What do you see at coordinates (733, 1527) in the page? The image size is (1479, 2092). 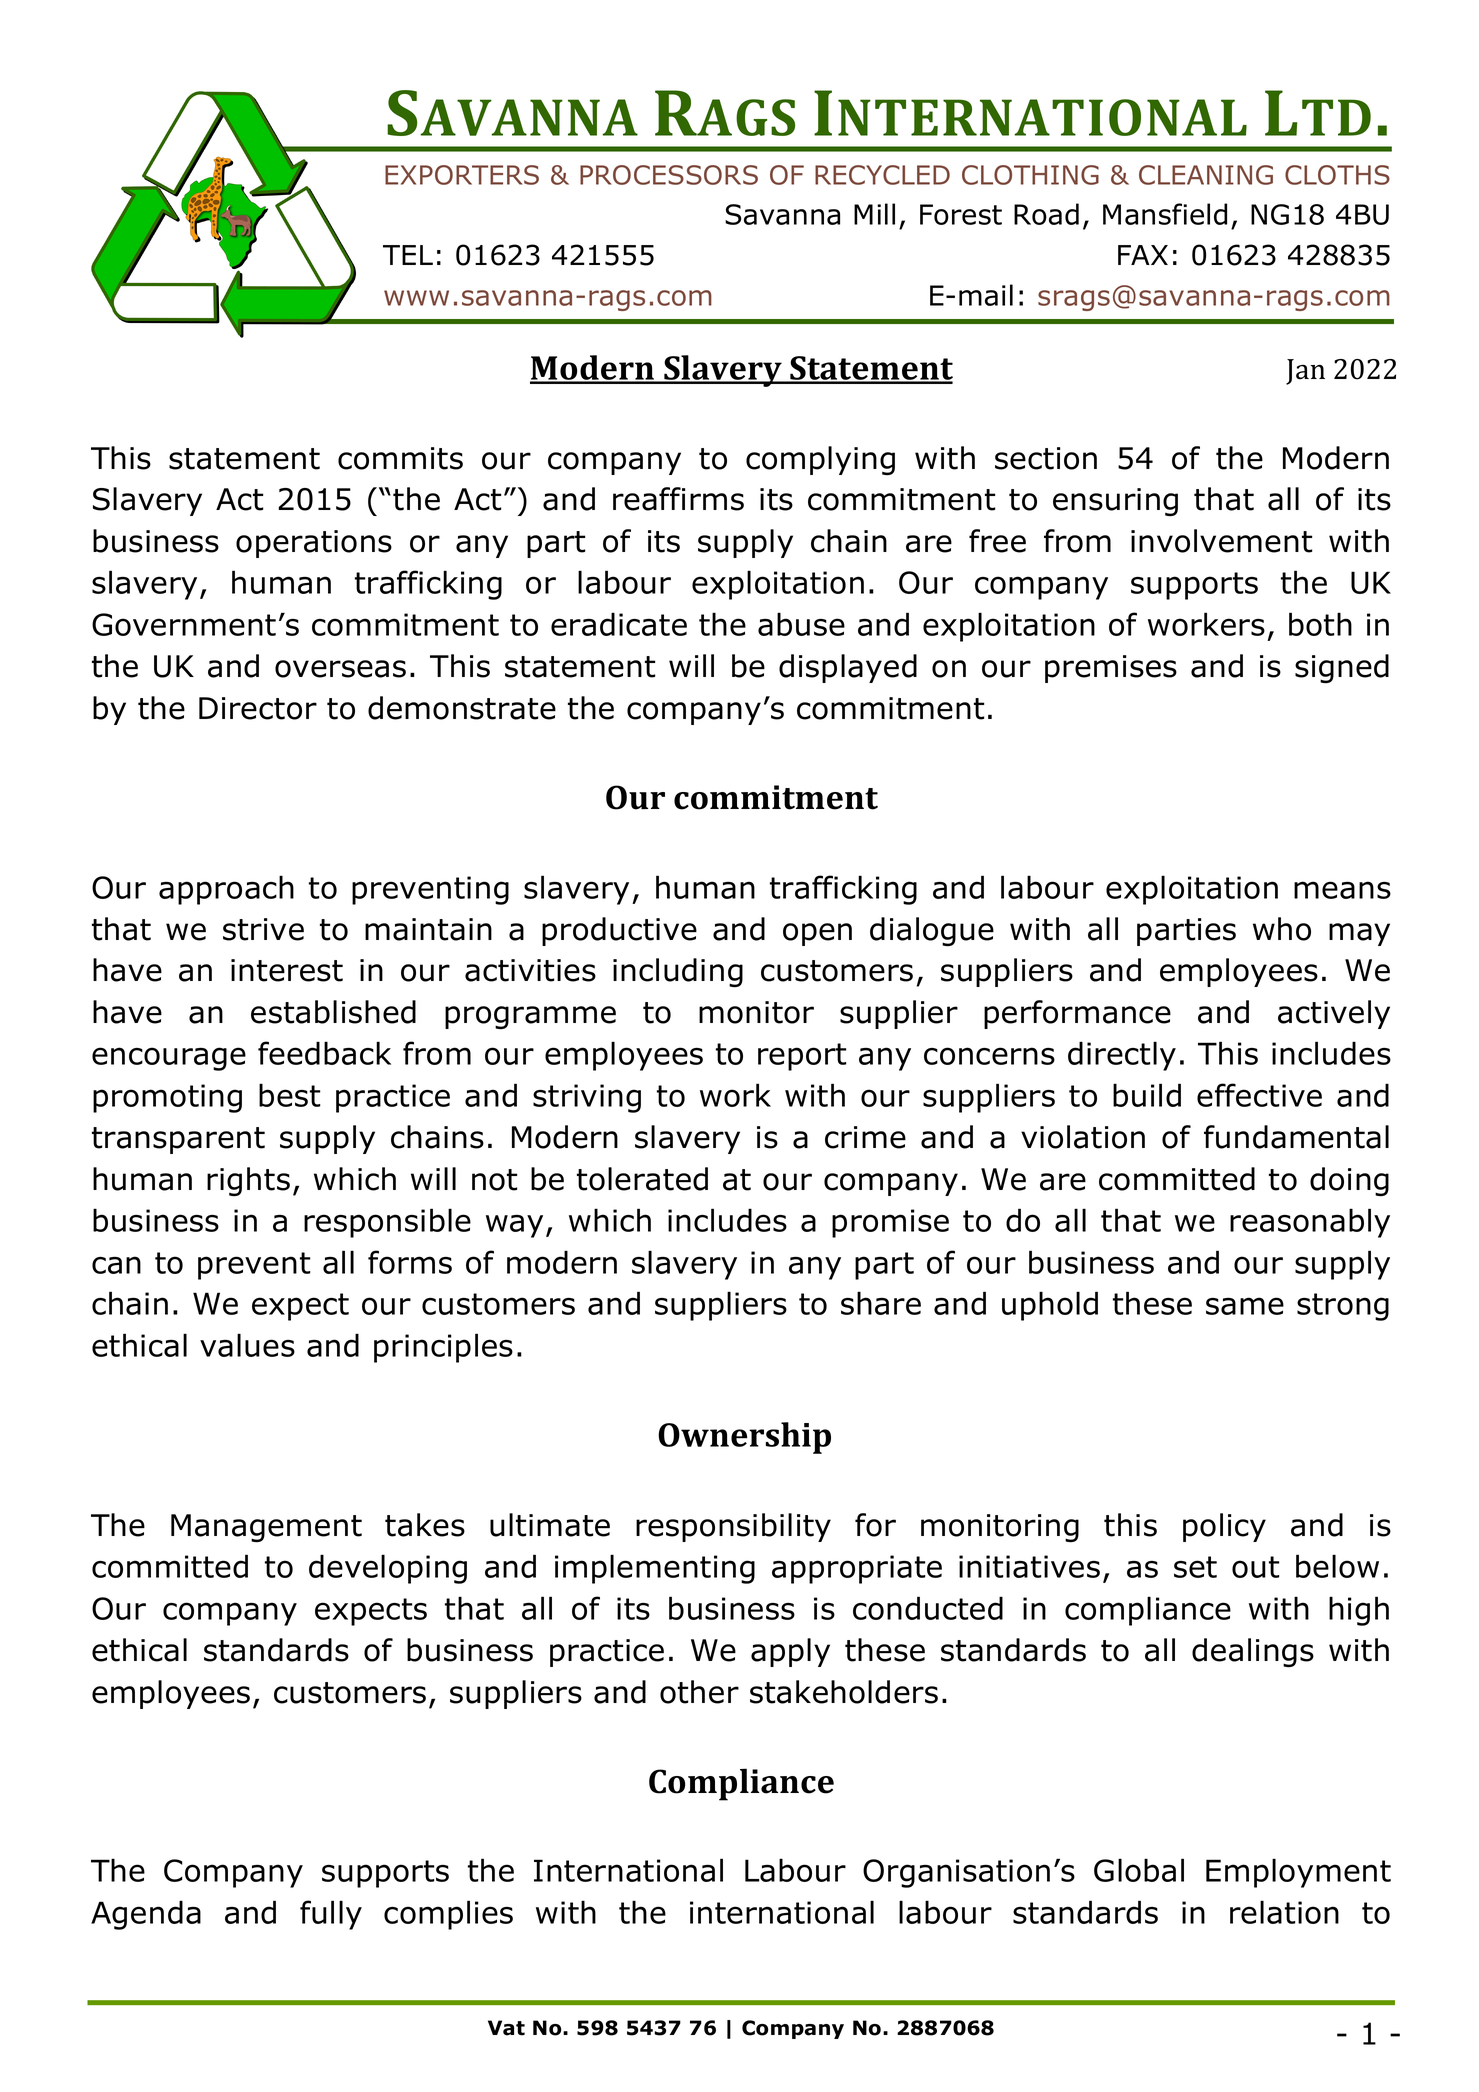 I see `responsibility` at bounding box center [733, 1527].
